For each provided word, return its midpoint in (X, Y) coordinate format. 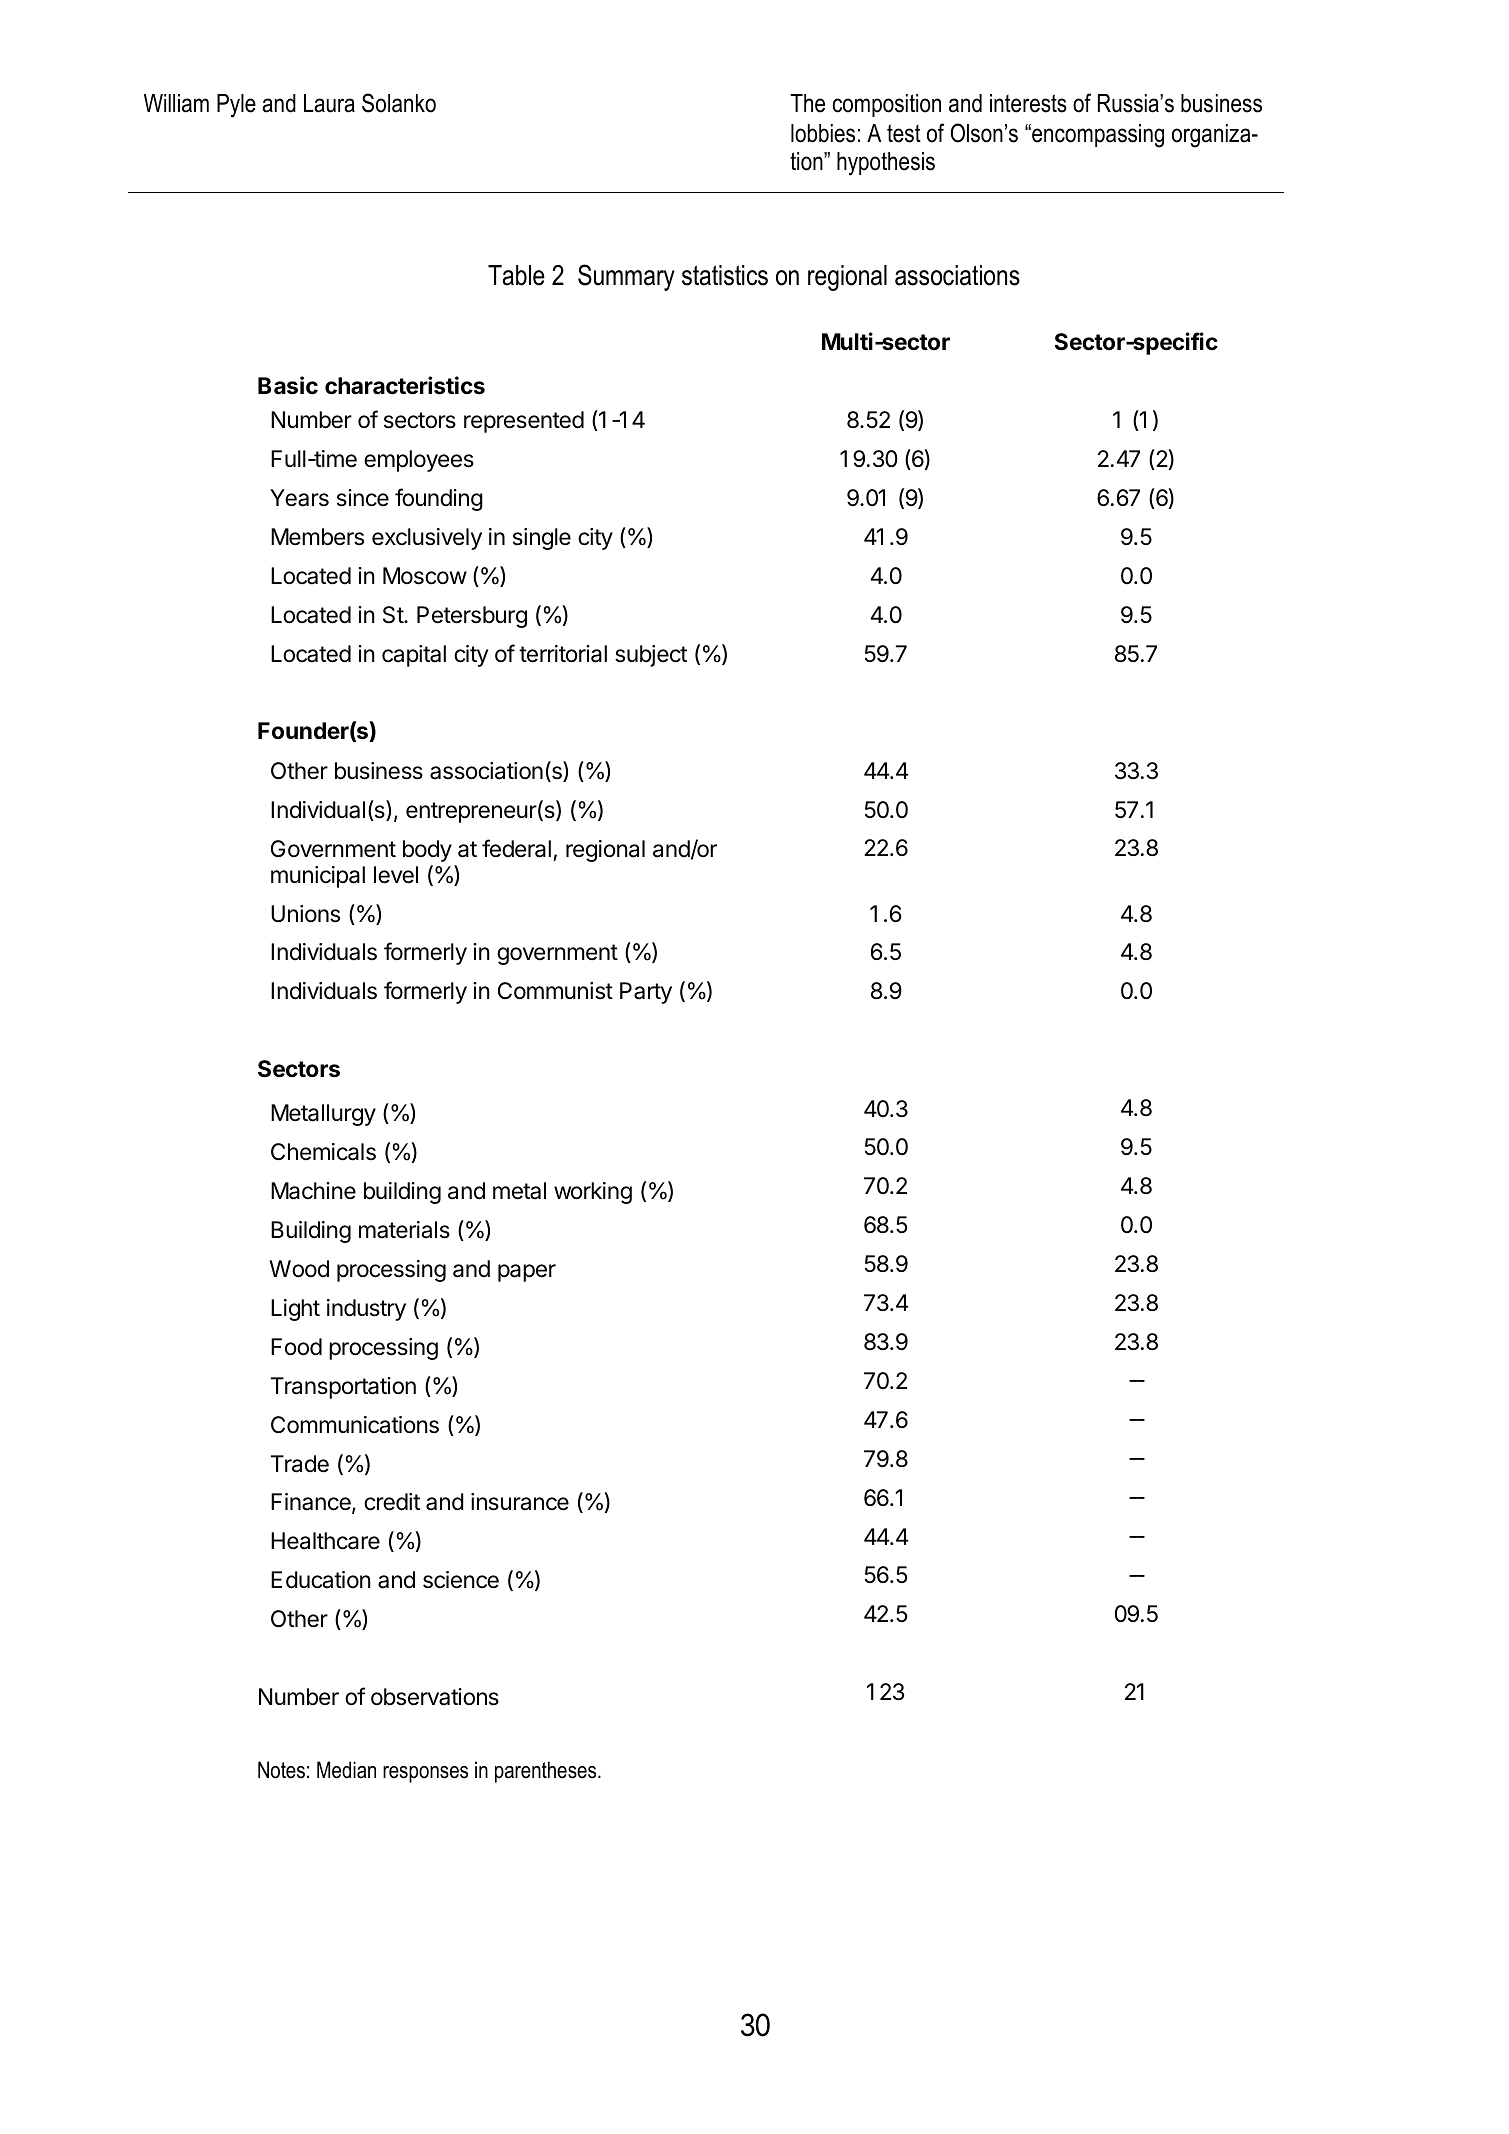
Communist (555, 991)
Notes (281, 1770)
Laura (329, 103)
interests (1028, 103)
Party (646, 993)
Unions (305, 914)
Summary (626, 277)
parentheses (547, 1772)
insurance (520, 1502)
